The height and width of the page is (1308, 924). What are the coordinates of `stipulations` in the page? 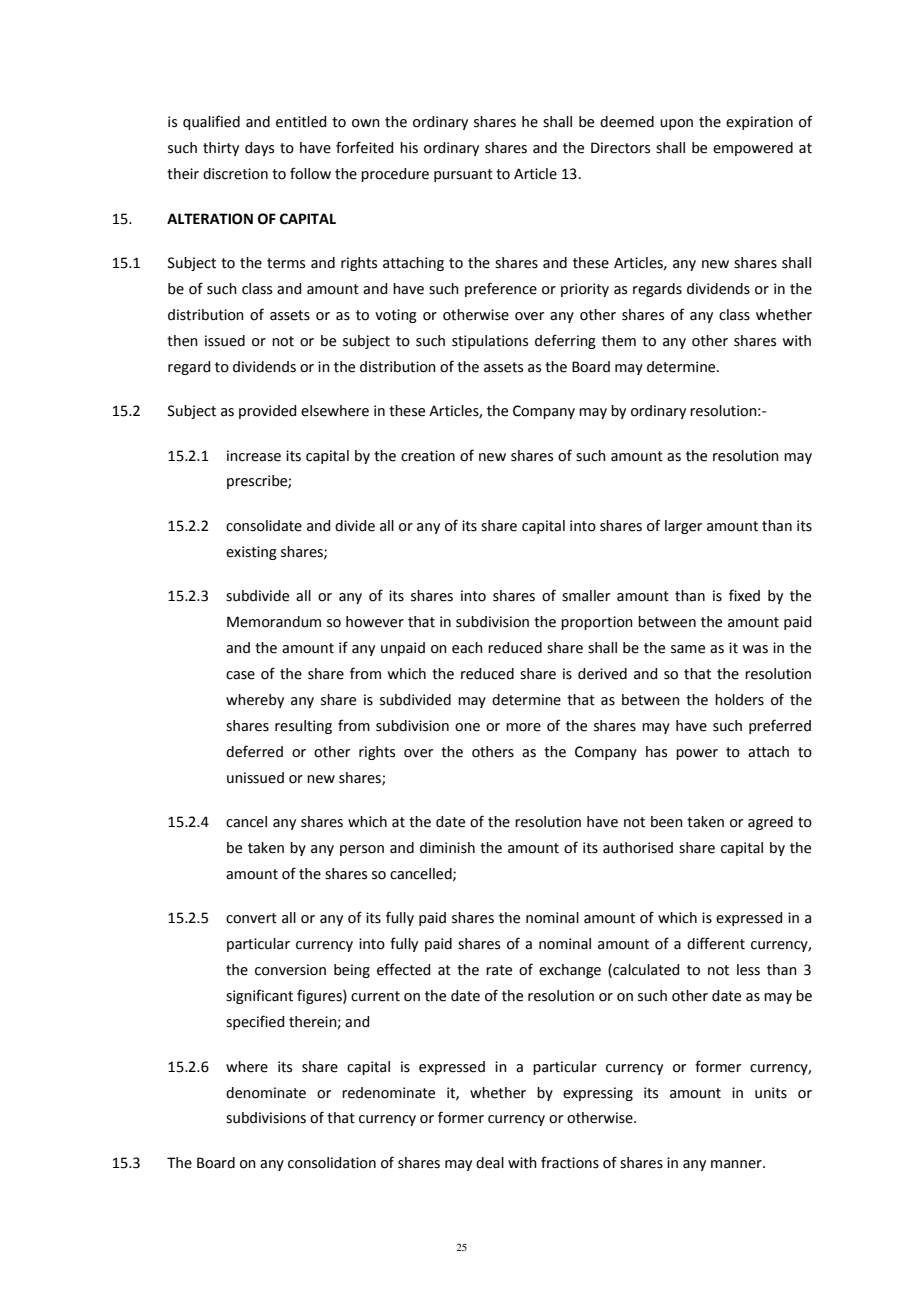 It's located at (490, 342).
